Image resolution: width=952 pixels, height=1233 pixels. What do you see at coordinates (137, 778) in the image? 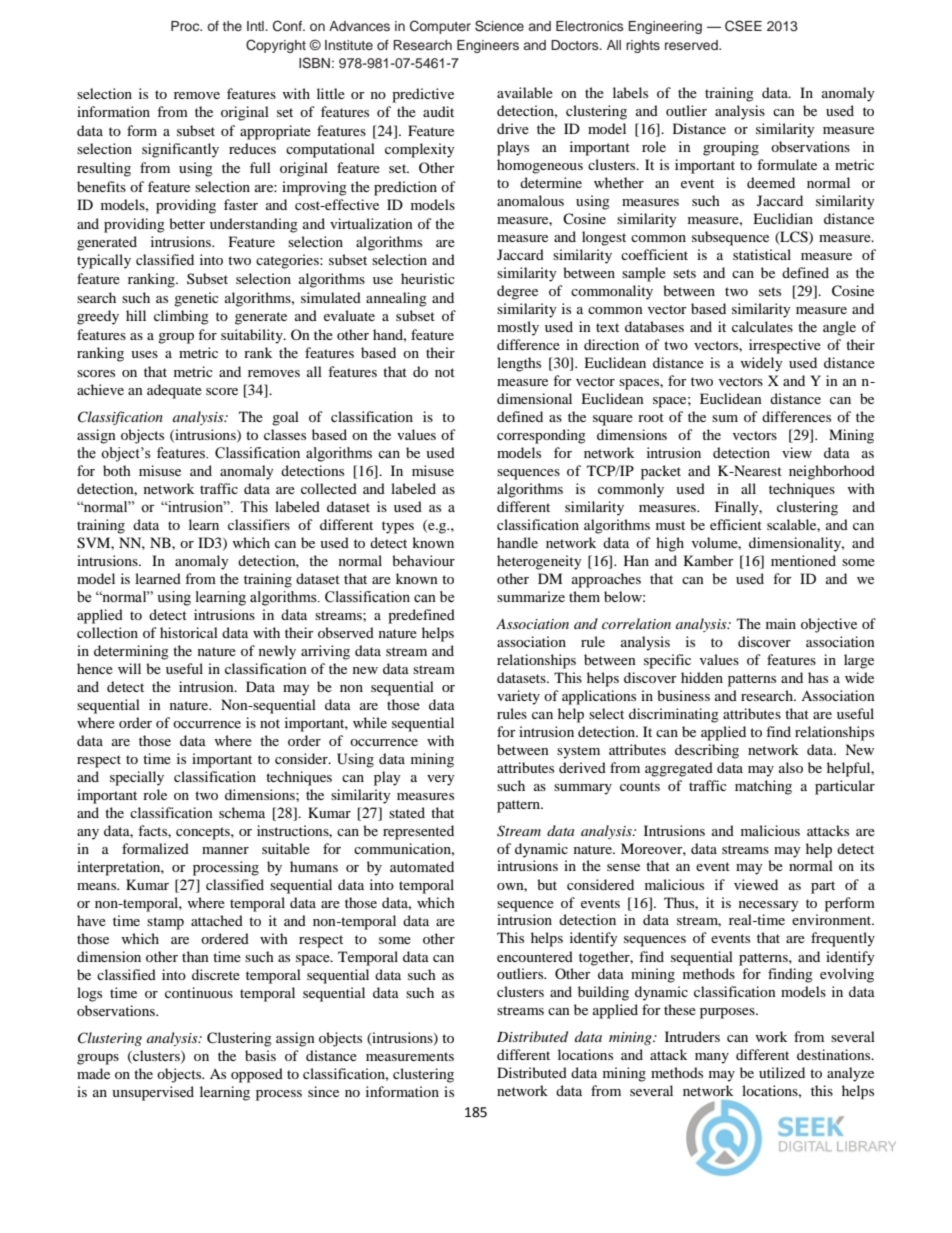
I see `specially` at bounding box center [137, 778].
